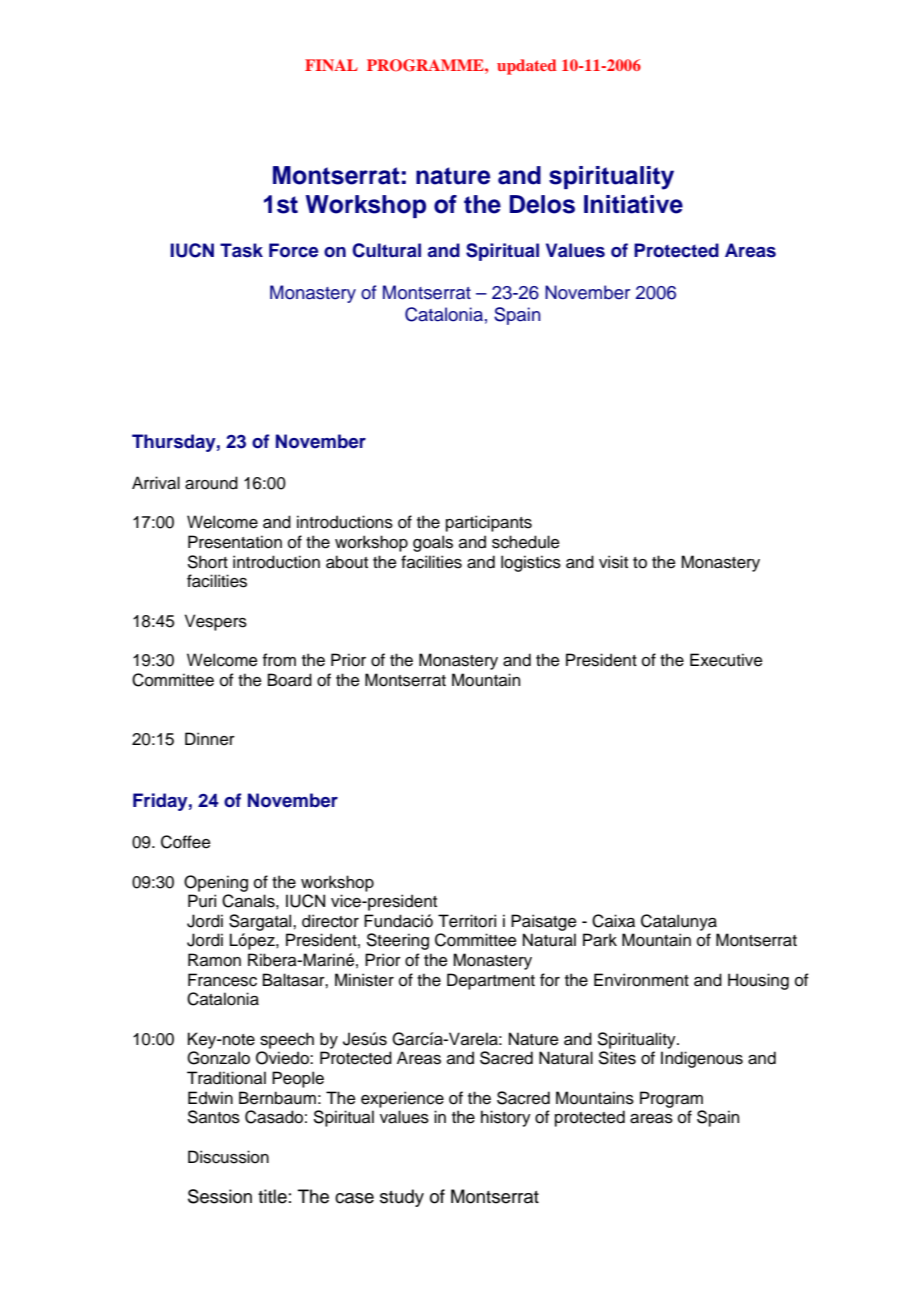 This screenshot has width=924, height=1308. I want to click on updated, so click(527, 67).
